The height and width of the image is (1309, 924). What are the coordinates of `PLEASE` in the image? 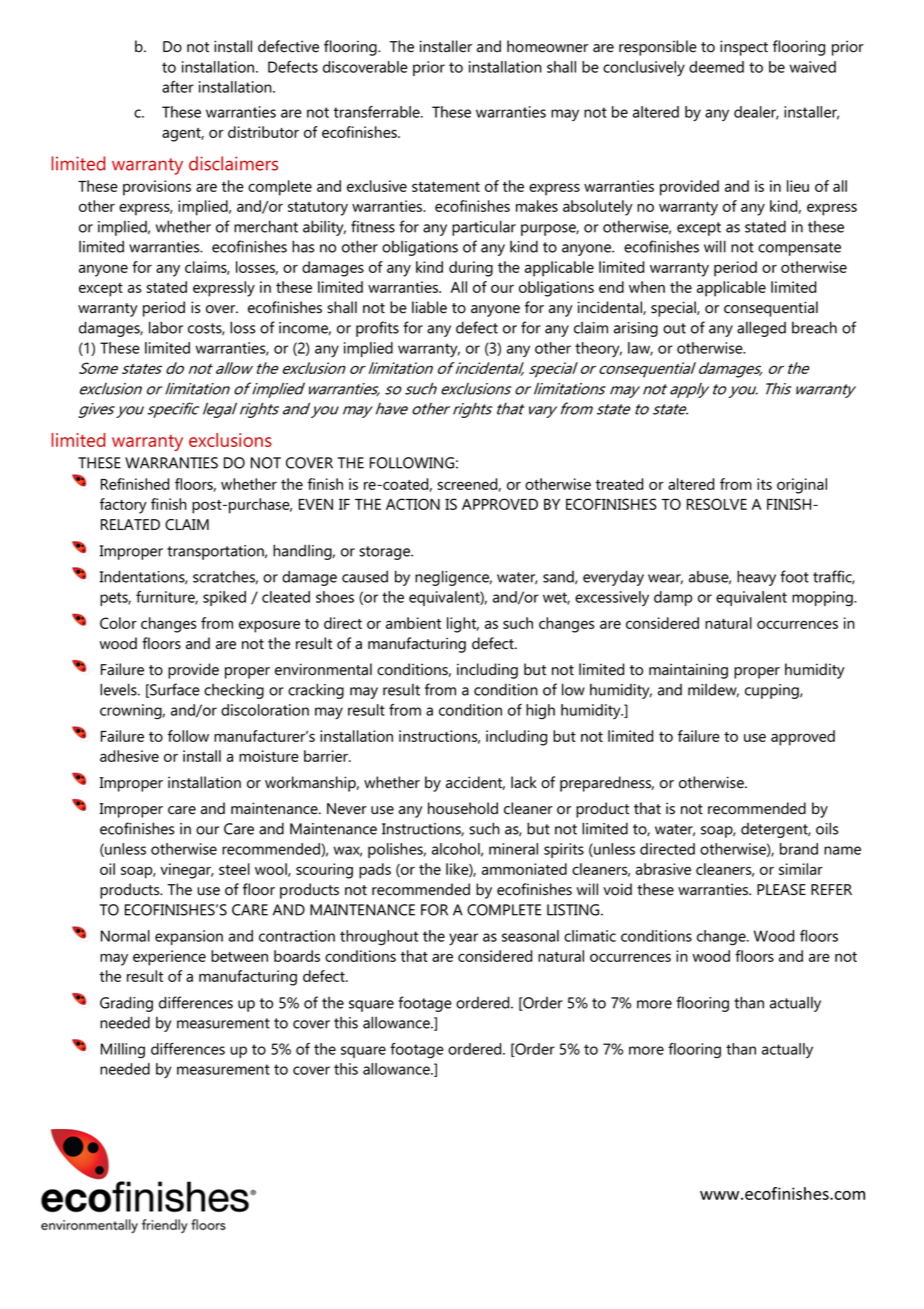 It's located at (781, 890).
